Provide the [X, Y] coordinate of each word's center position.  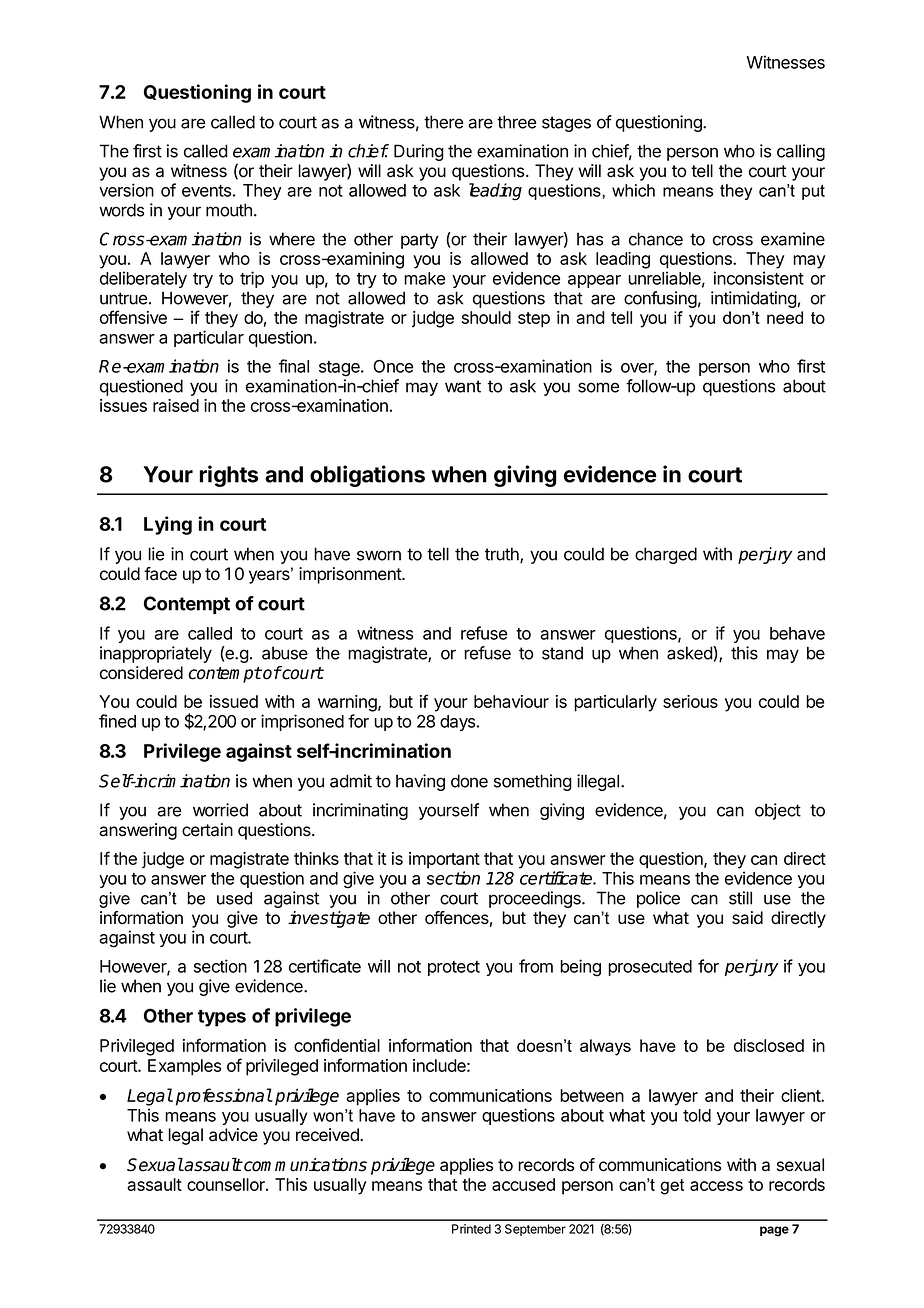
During [419, 152]
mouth [229, 210]
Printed [471, 1229]
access [716, 1186]
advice [233, 1135]
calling [801, 152]
